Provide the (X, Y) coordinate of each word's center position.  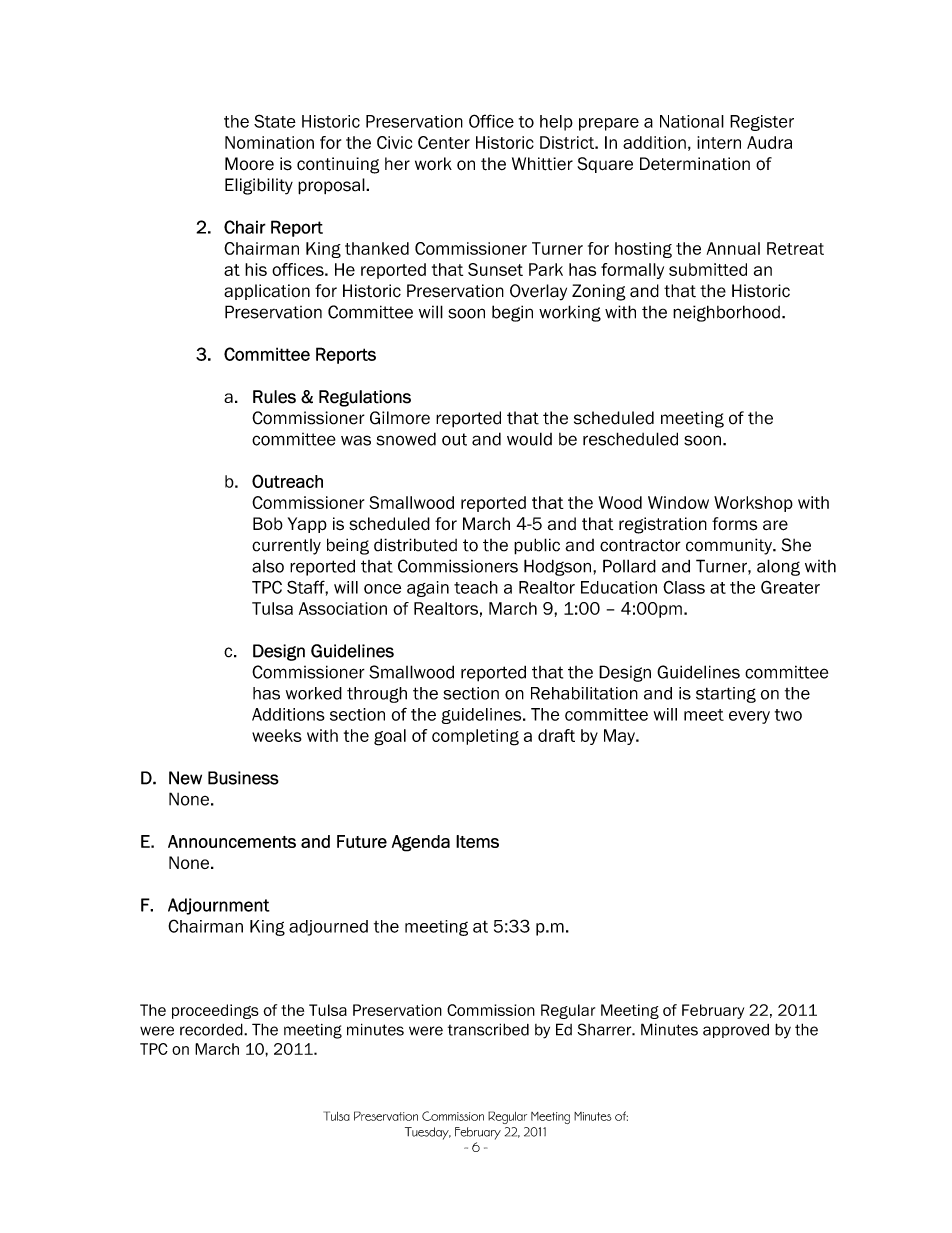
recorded (212, 1029)
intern (719, 142)
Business (243, 778)
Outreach (287, 481)
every (749, 717)
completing (475, 737)
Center (444, 142)
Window (678, 502)
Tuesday (428, 1133)
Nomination (269, 142)
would (529, 439)
